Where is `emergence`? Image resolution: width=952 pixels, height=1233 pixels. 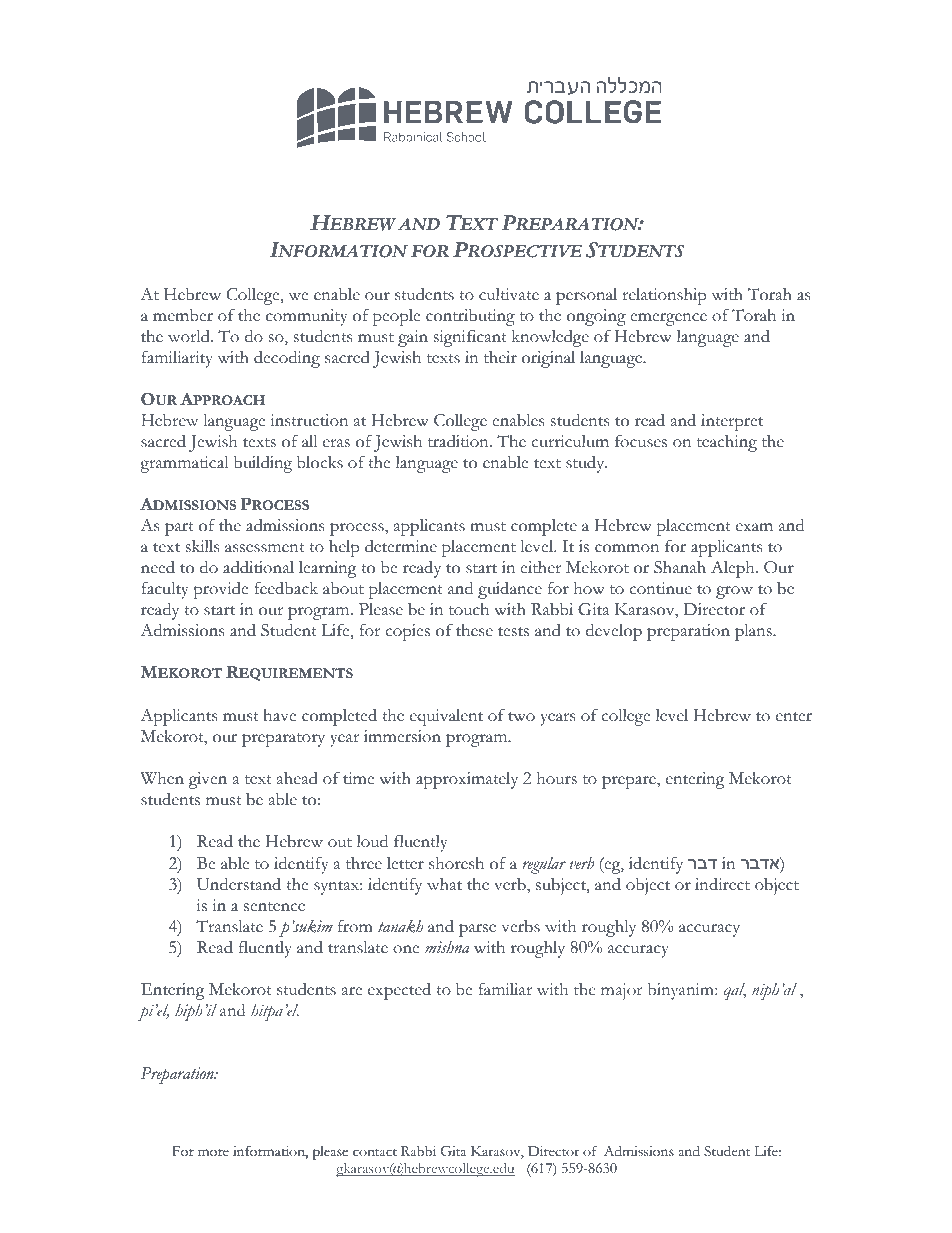
emergence is located at coordinates (668, 319).
